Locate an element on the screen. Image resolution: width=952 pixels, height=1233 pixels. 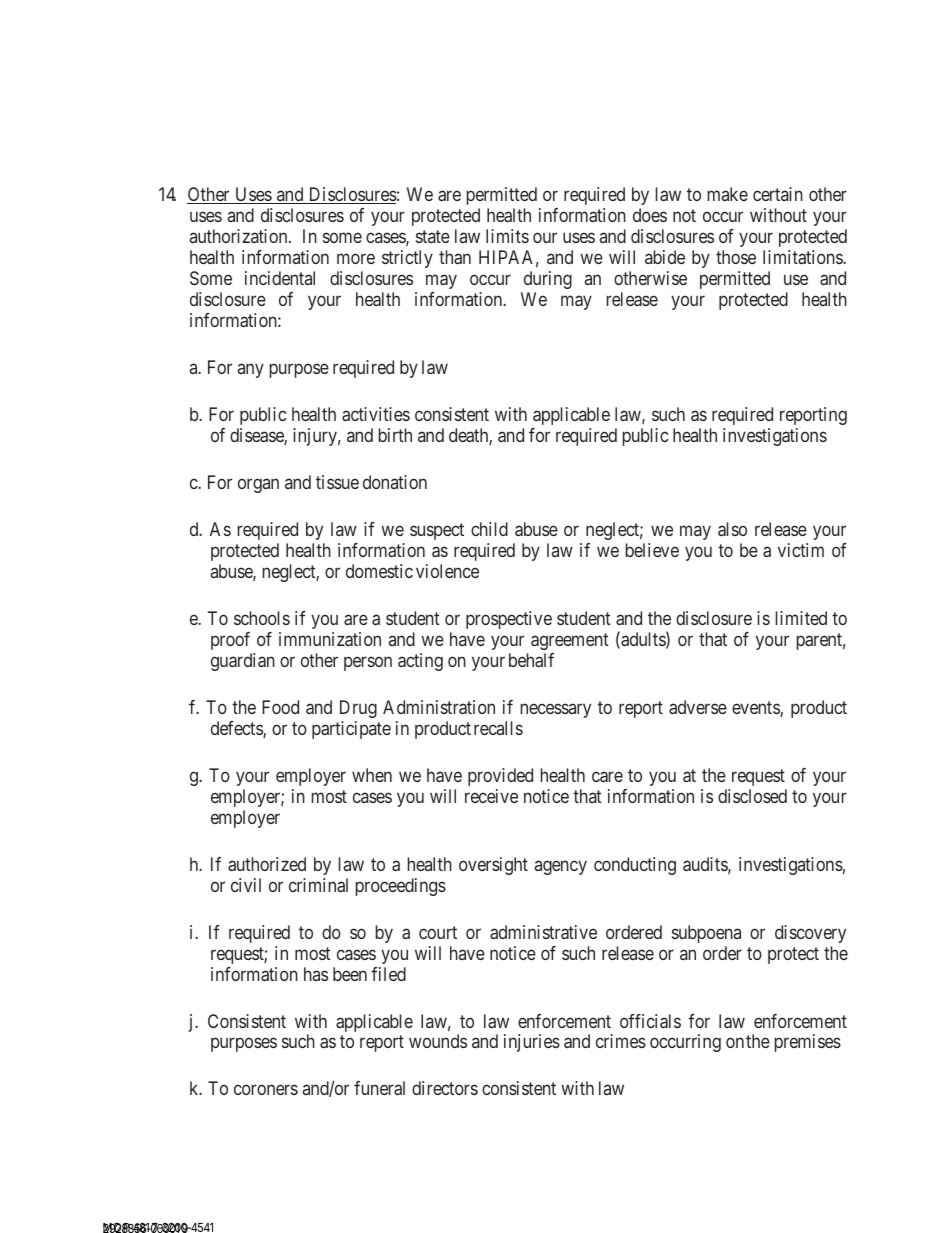
immunization is located at coordinates (330, 639).
